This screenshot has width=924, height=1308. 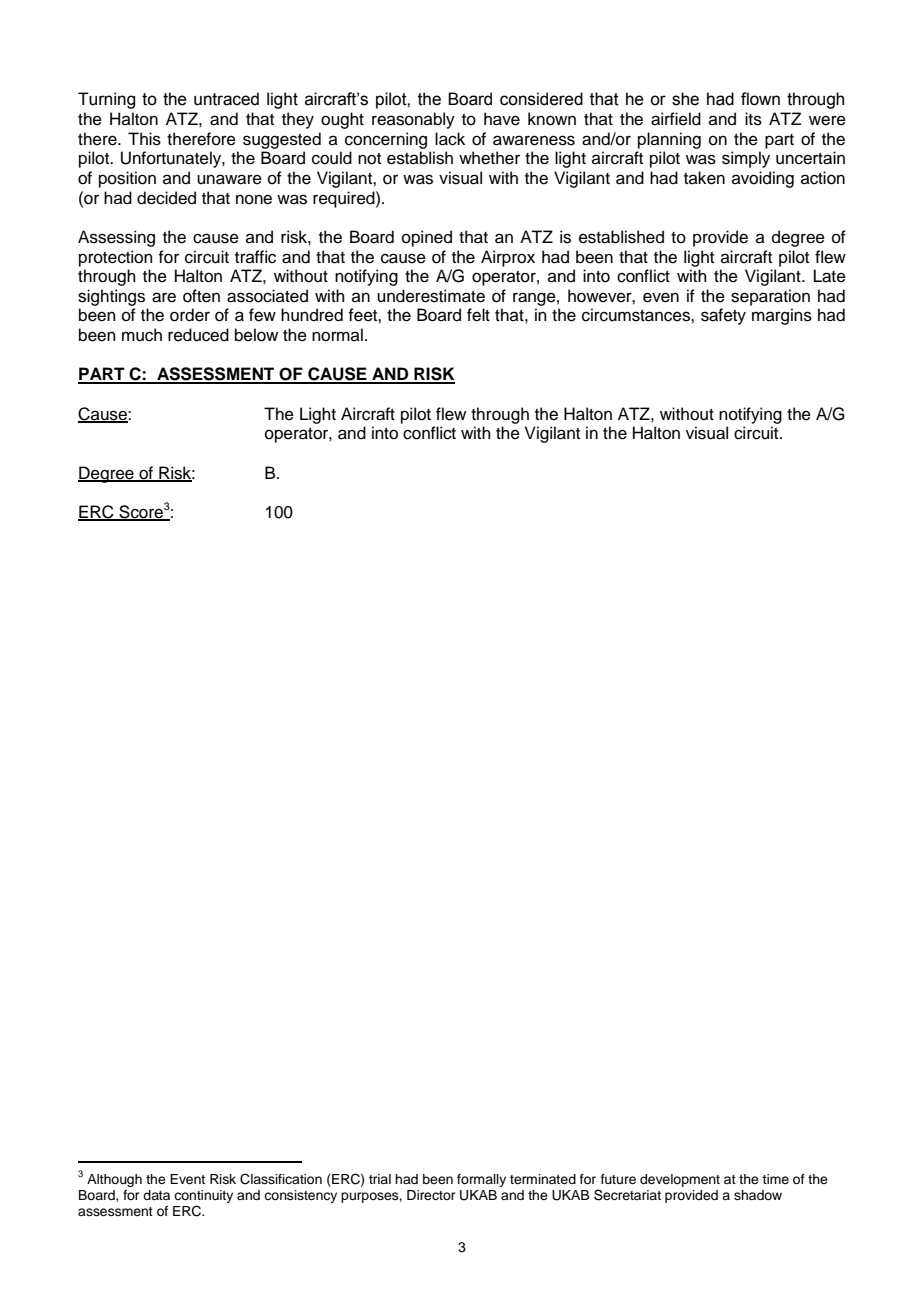 I want to click on formally, so click(x=481, y=1180).
